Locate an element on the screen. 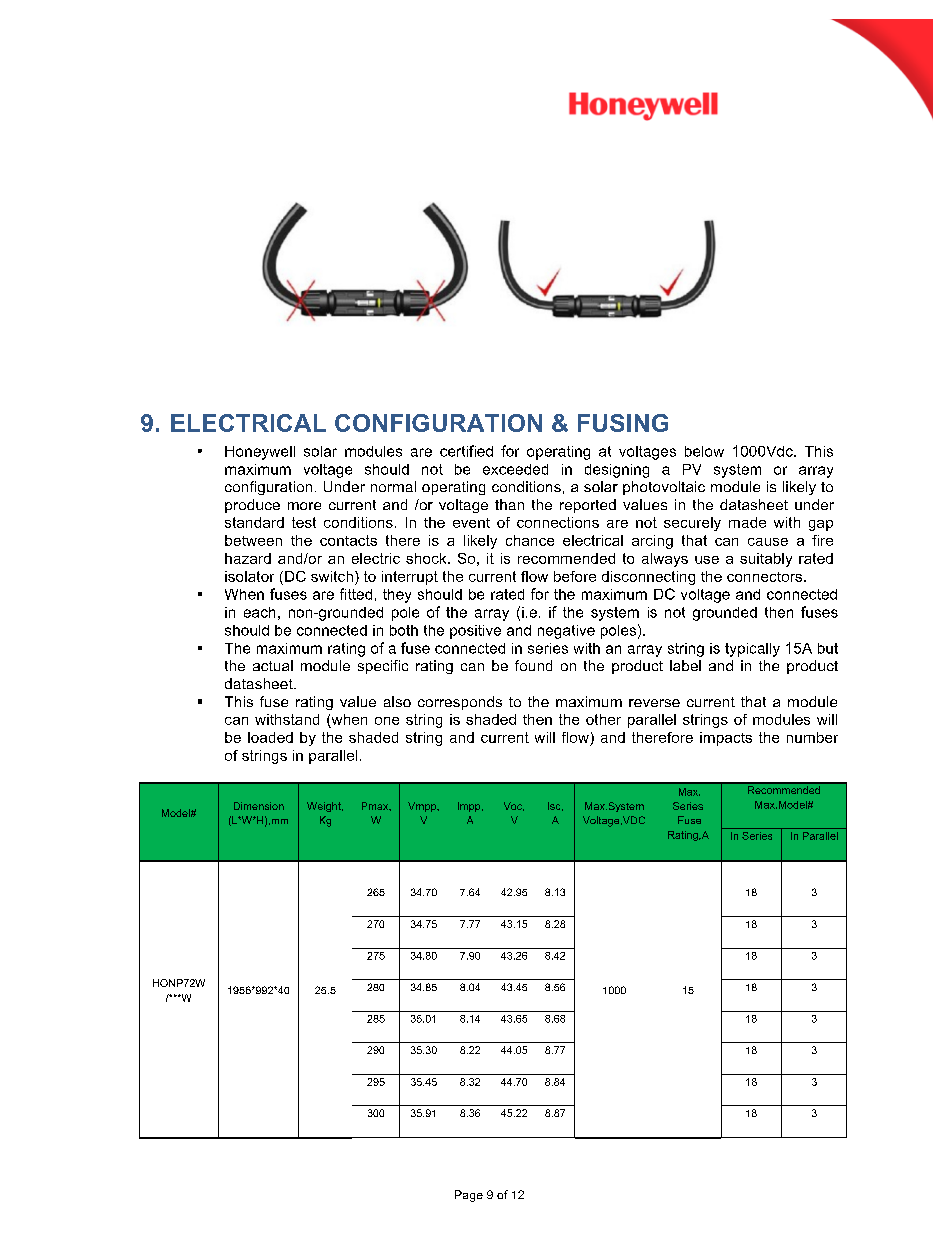 The height and width of the screenshot is (1233, 952). Page is located at coordinates (469, 1196).
